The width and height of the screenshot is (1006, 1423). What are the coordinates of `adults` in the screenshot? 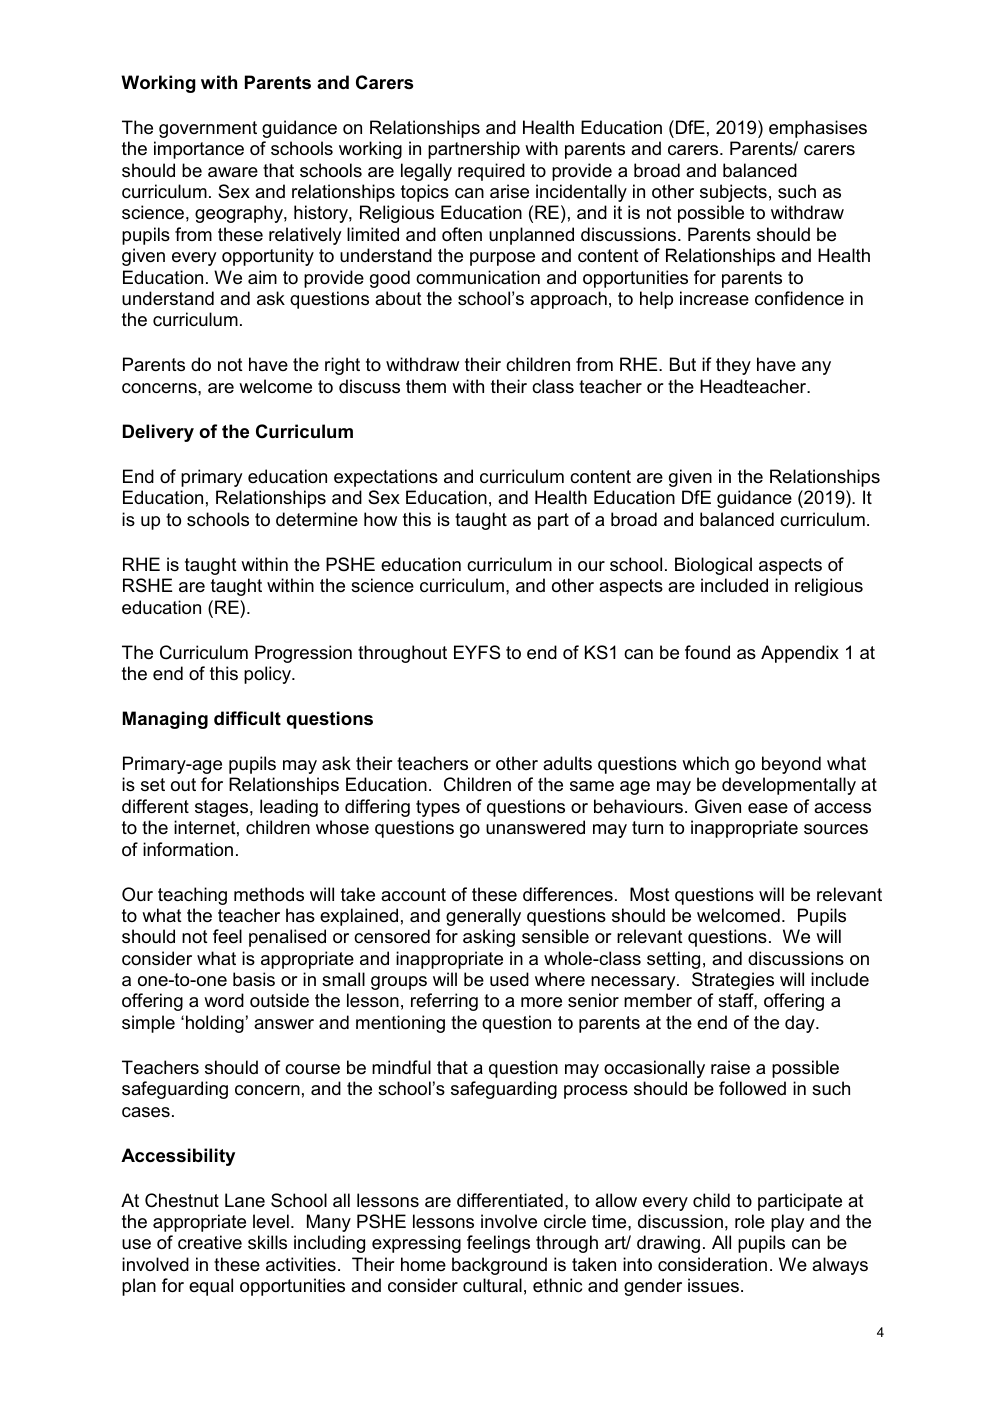 It's located at (567, 763).
